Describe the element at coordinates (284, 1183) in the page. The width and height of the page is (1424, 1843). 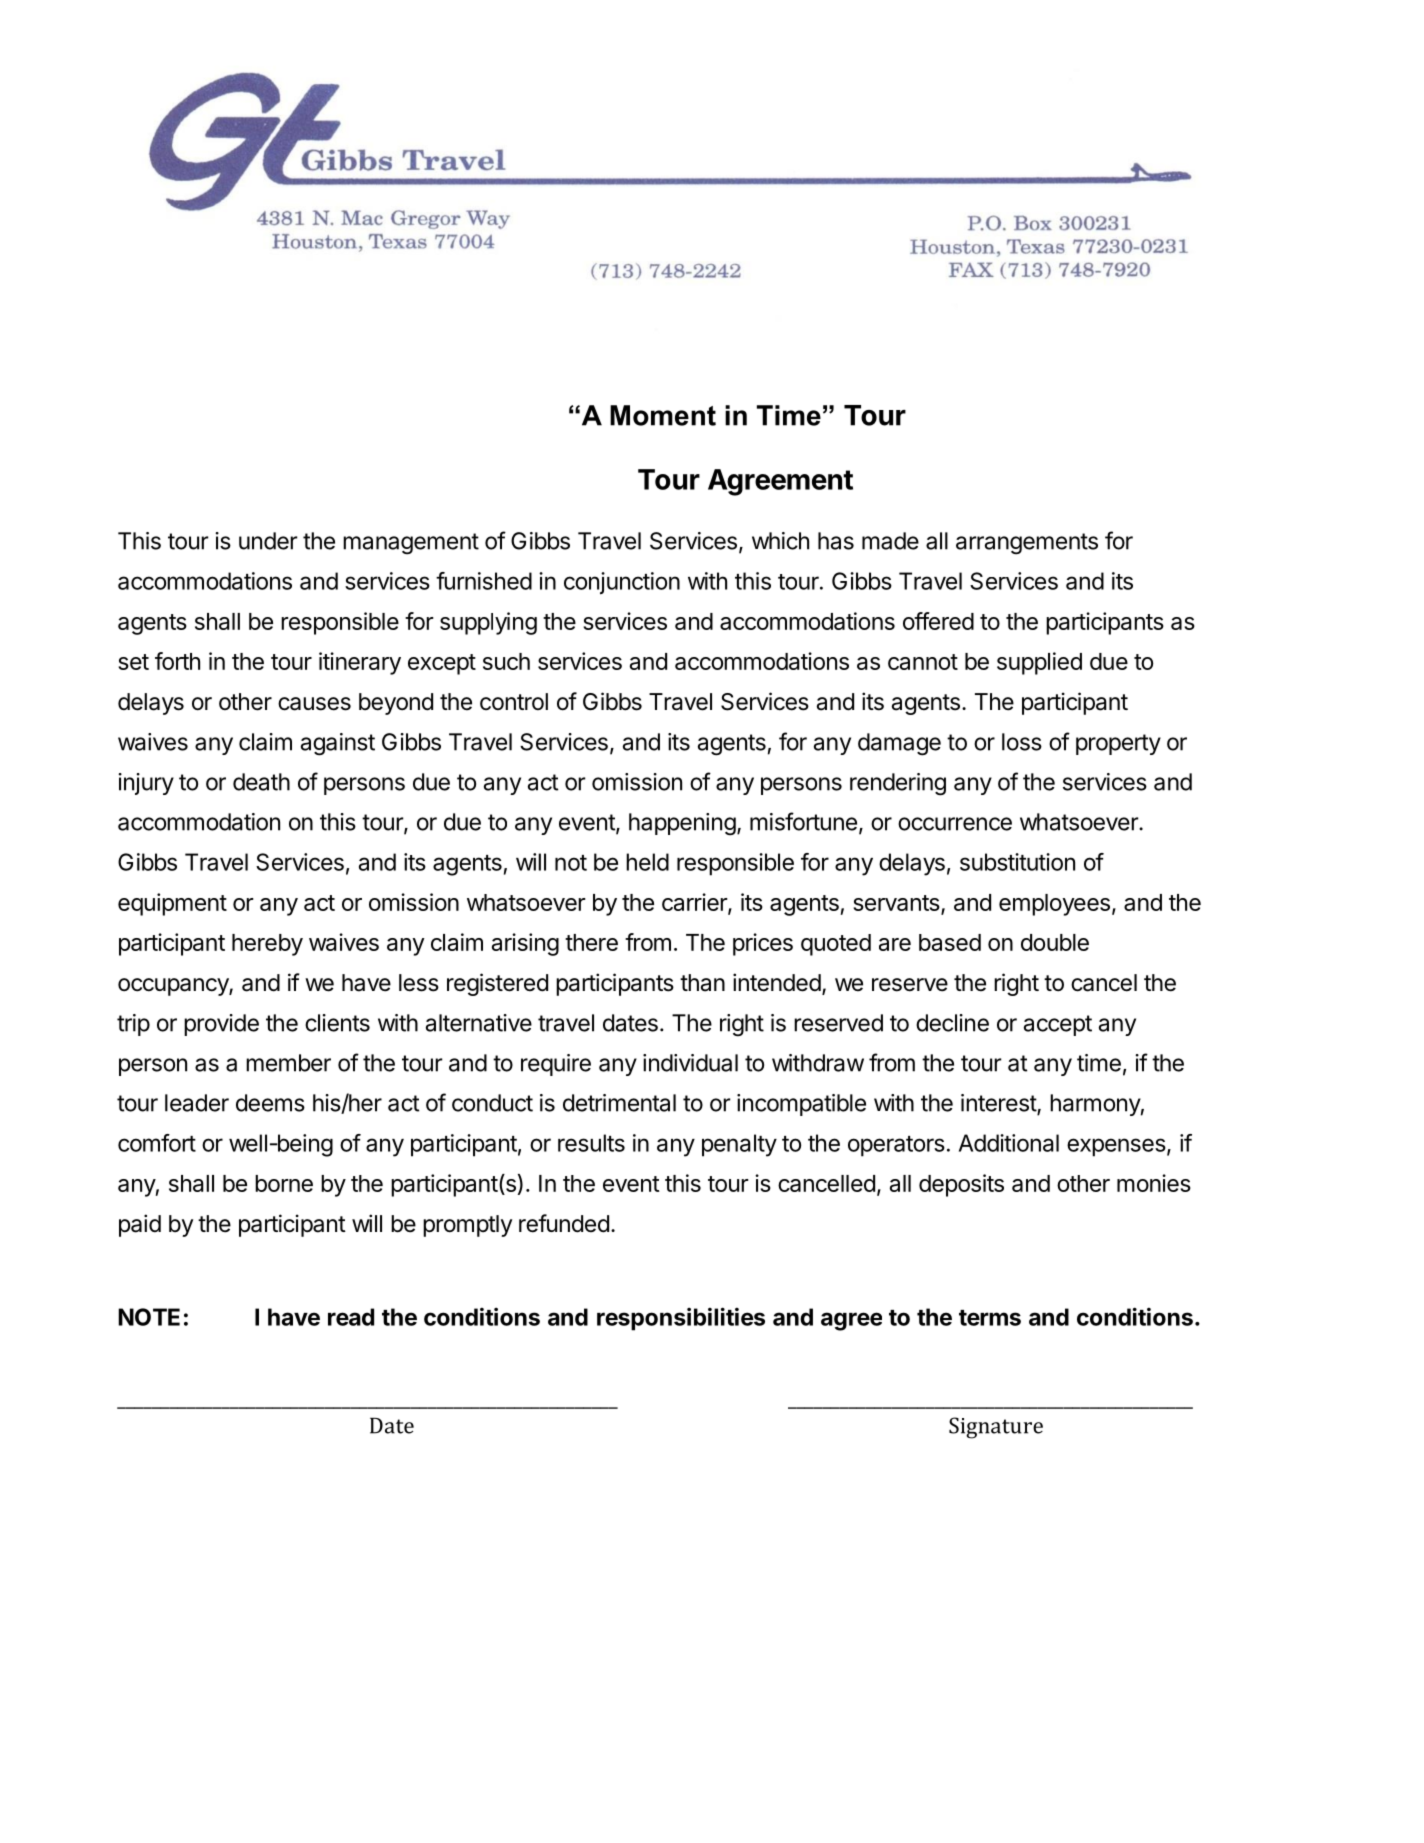
I see `borne` at that location.
